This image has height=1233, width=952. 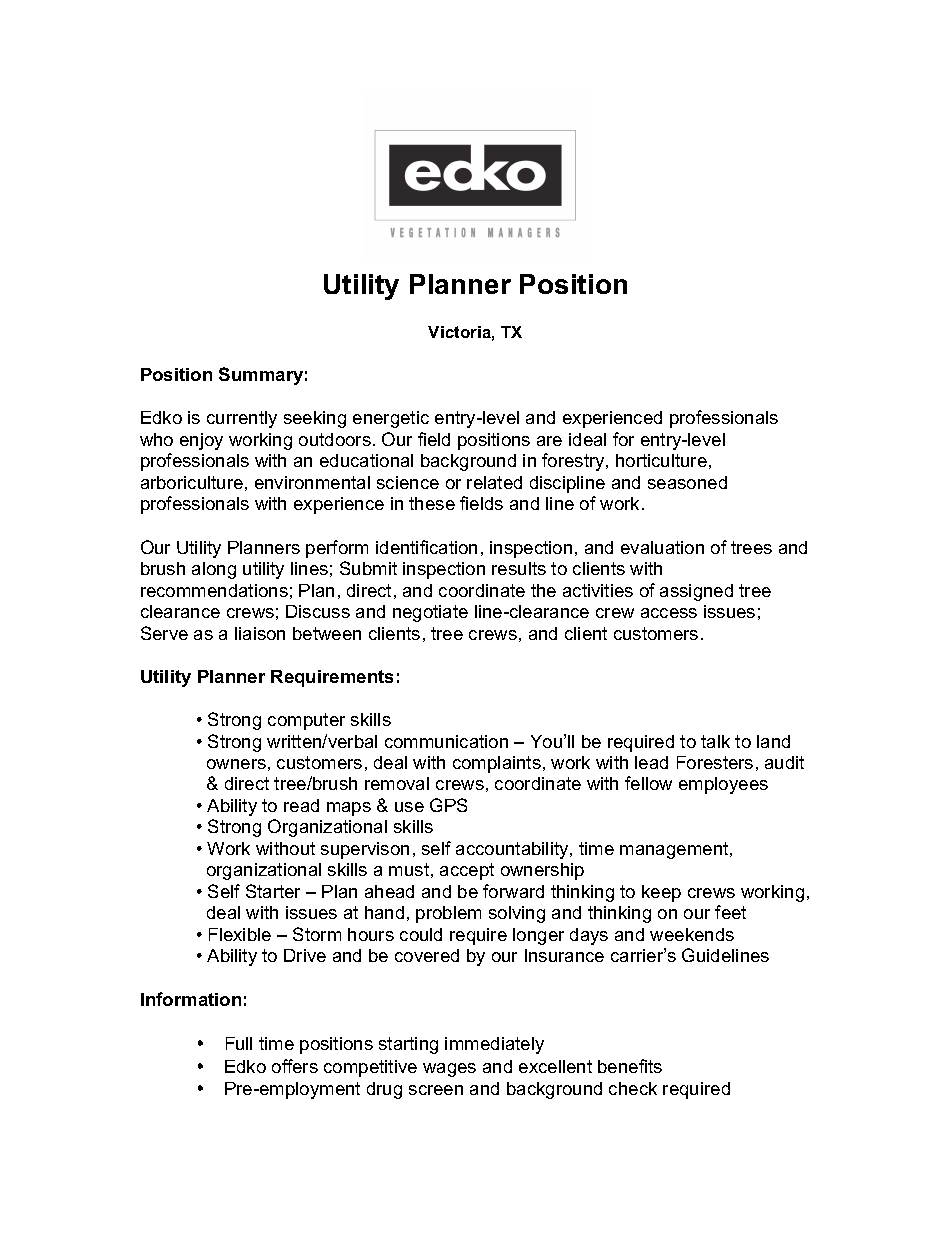 What do you see at coordinates (669, 613) in the image?
I see `access` at bounding box center [669, 613].
